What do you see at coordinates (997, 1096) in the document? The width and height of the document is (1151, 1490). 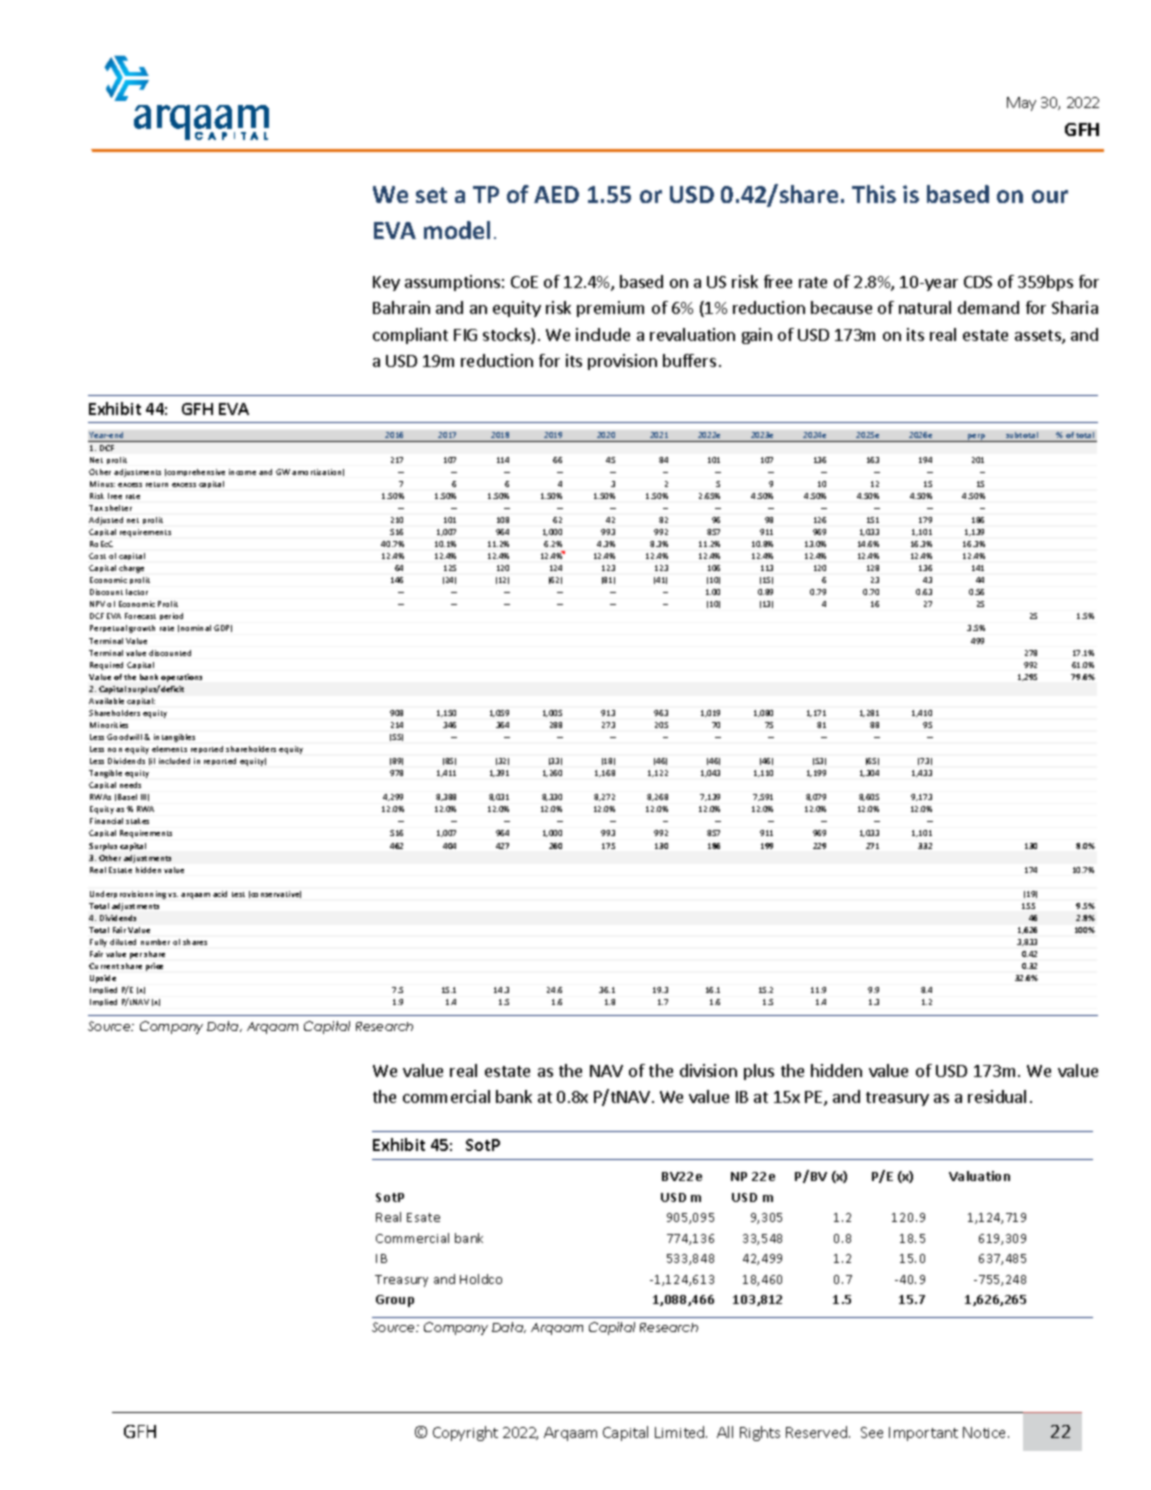 I see `residual` at bounding box center [997, 1096].
